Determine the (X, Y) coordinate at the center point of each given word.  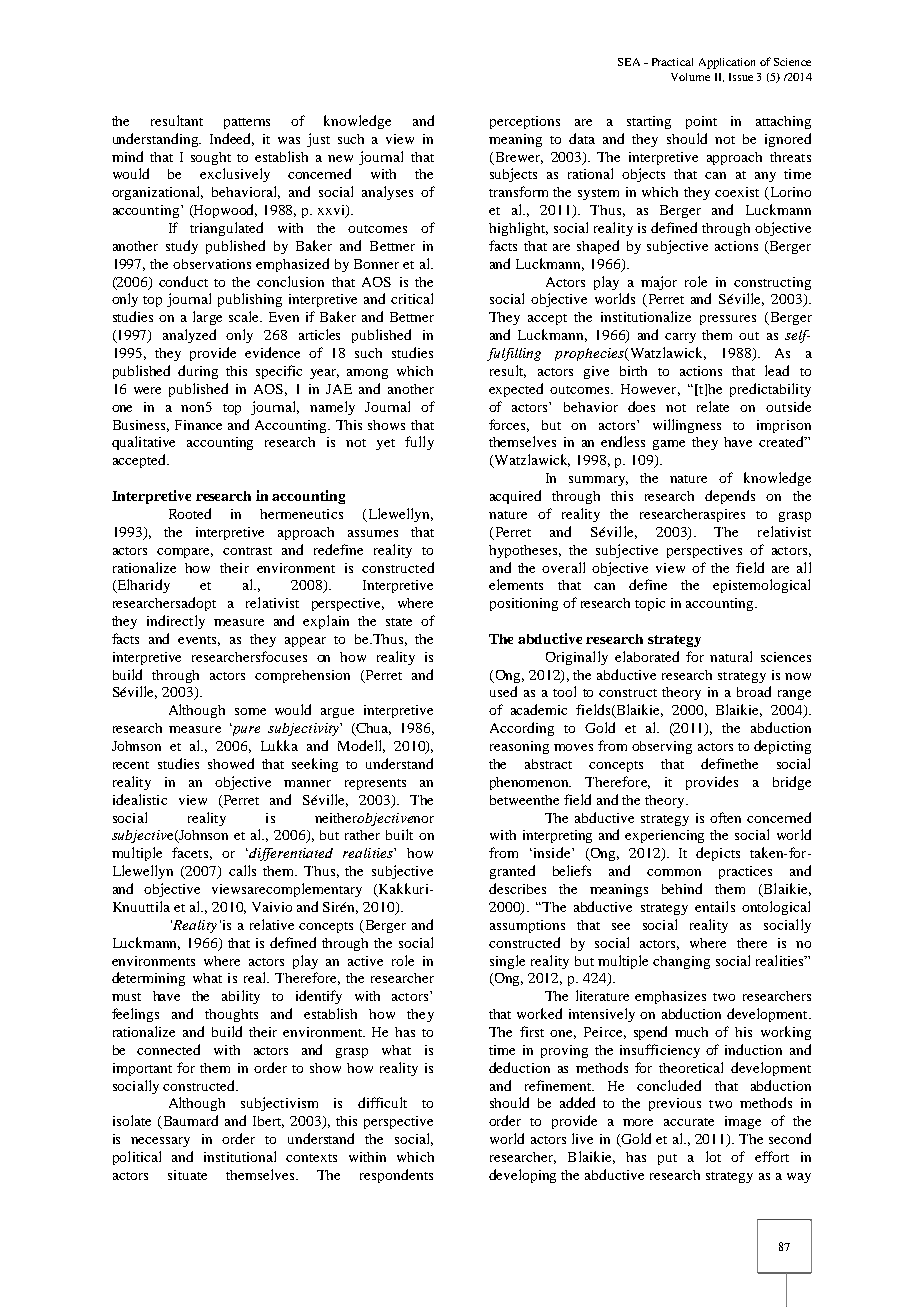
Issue (741, 77)
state (399, 622)
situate (187, 1175)
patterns (247, 123)
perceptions (525, 122)
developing (522, 1176)
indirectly (176, 622)
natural (731, 656)
